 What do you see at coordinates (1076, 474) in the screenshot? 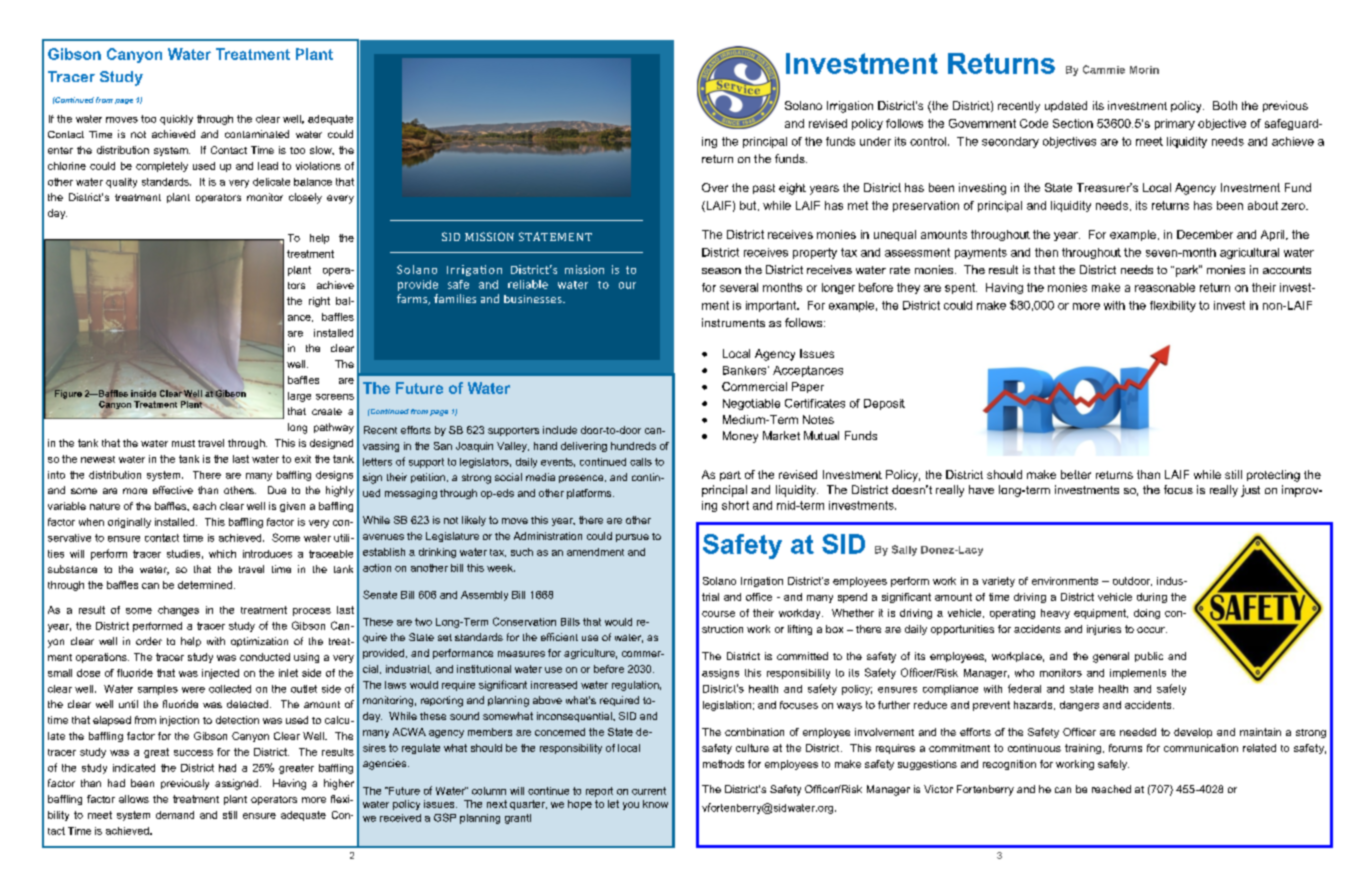
I see `better` at bounding box center [1076, 474].
